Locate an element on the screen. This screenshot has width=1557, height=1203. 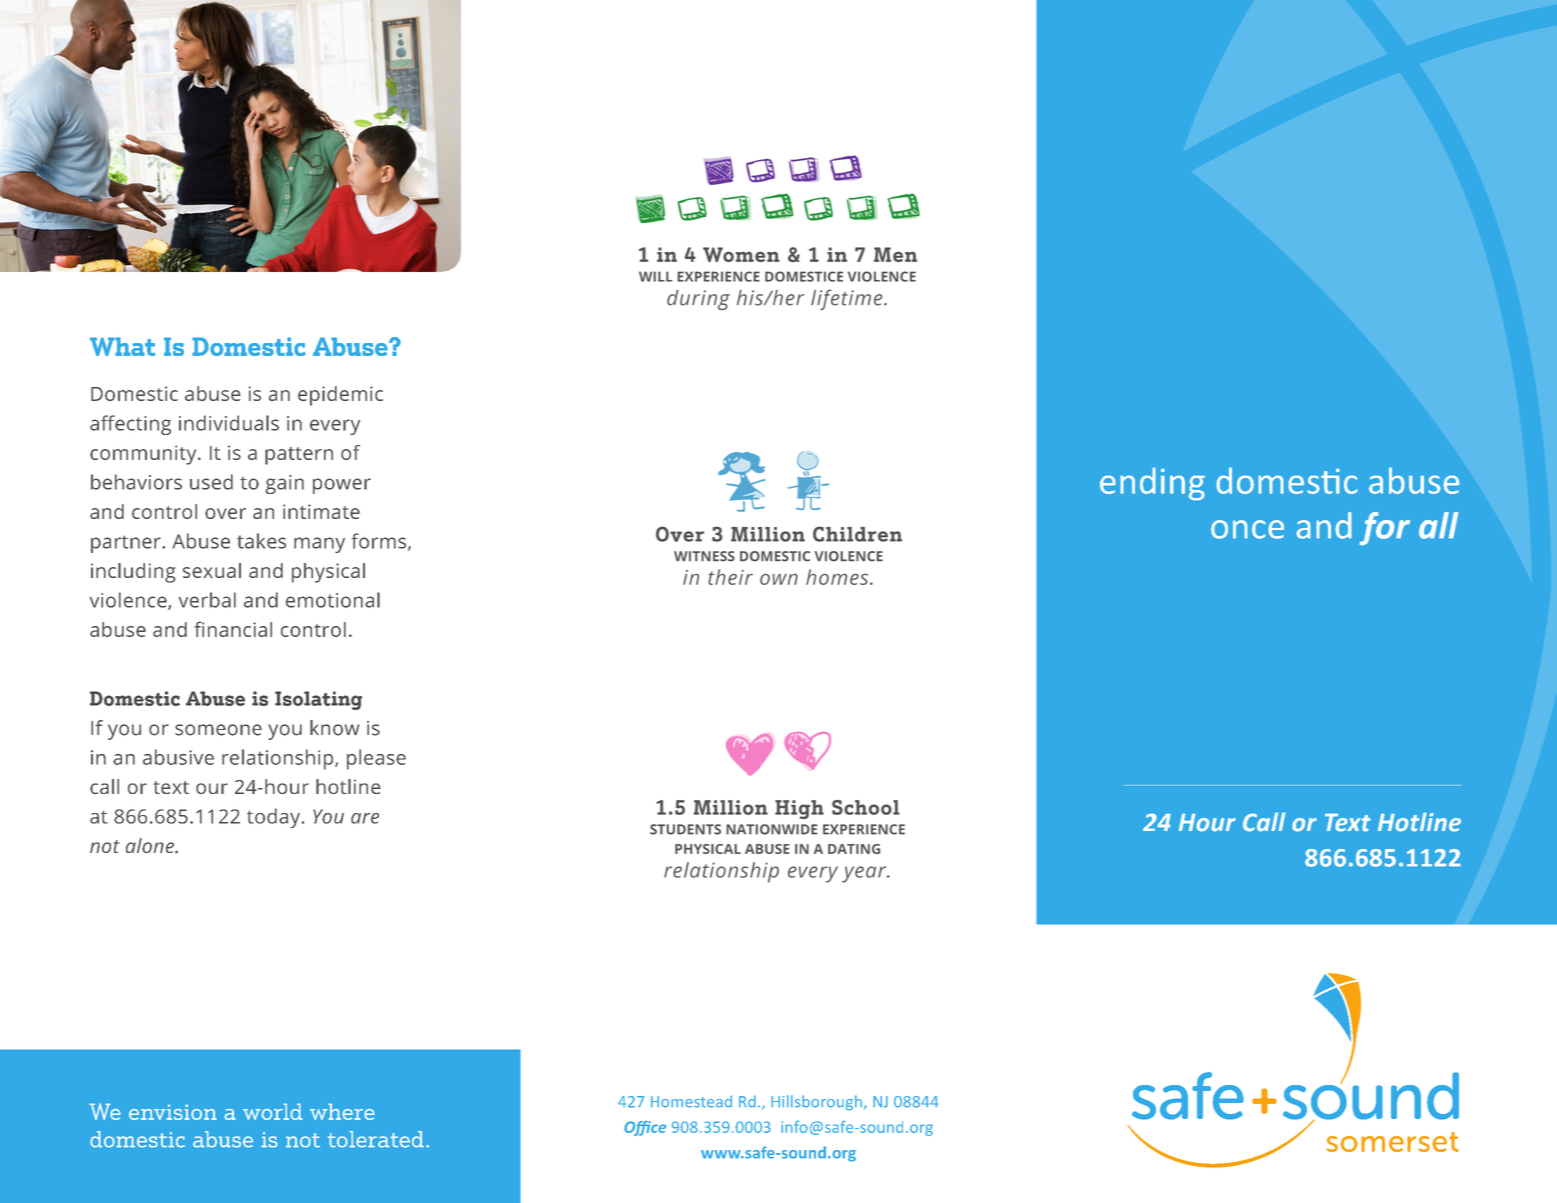
epidemic is located at coordinates (340, 396).
